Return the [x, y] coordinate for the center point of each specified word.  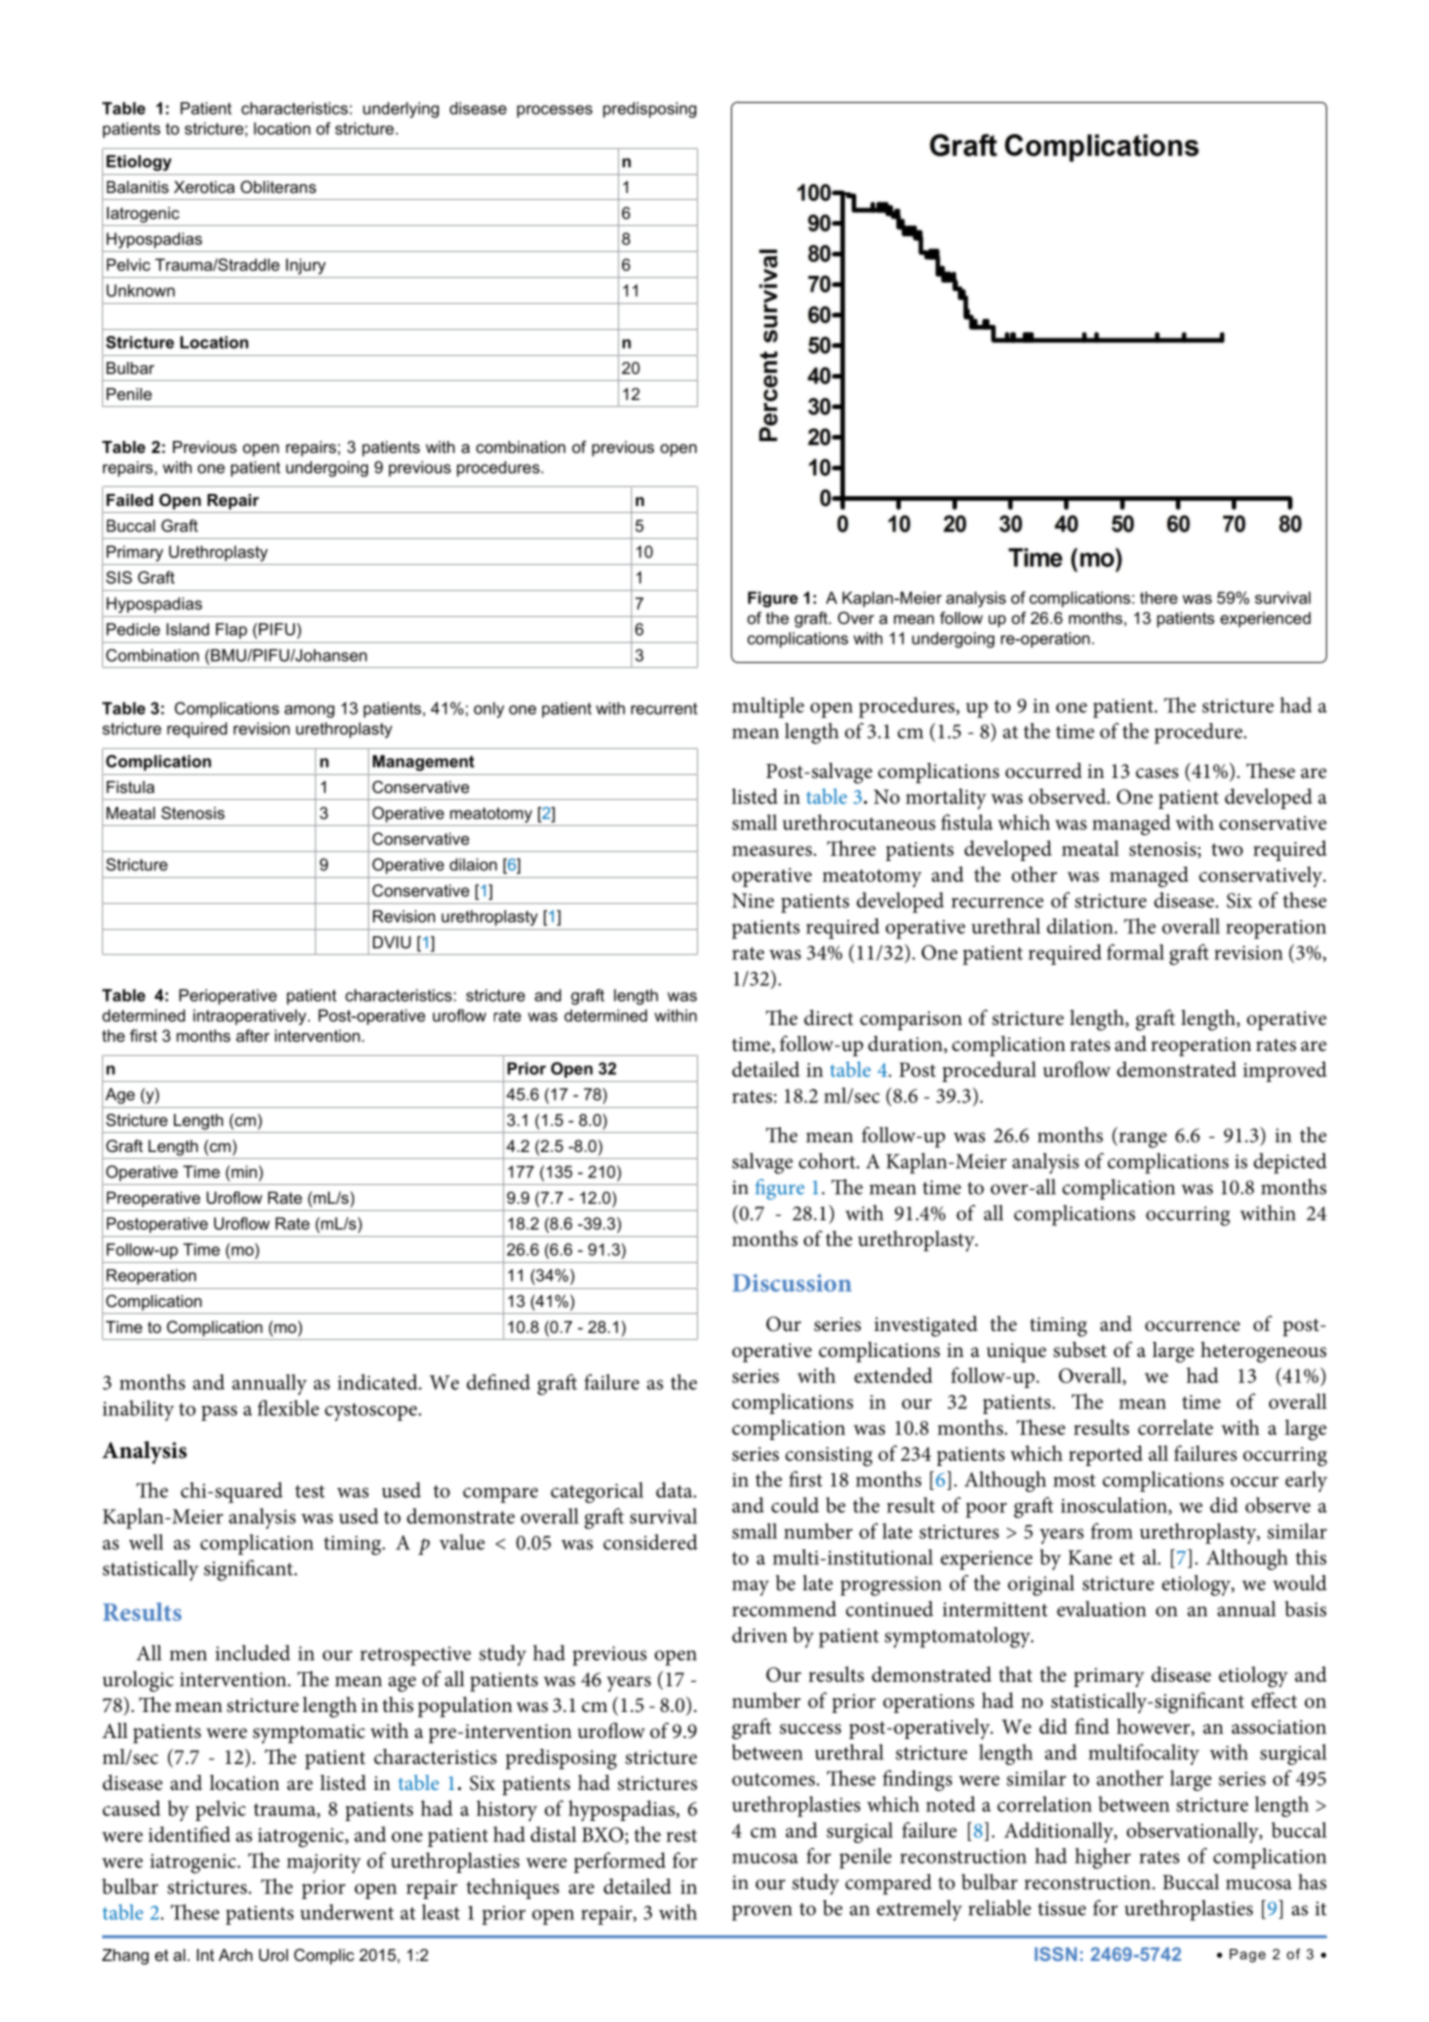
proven [762, 1913]
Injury [306, 266]
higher [1103, 1858]
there [1159, 597]
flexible [288, 1408]
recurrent [664, 708]
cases [1157, 773]
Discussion [792, 1283]
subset [1080, 1350]
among [309, 711]
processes [555, 111]
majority [324, 1863]
